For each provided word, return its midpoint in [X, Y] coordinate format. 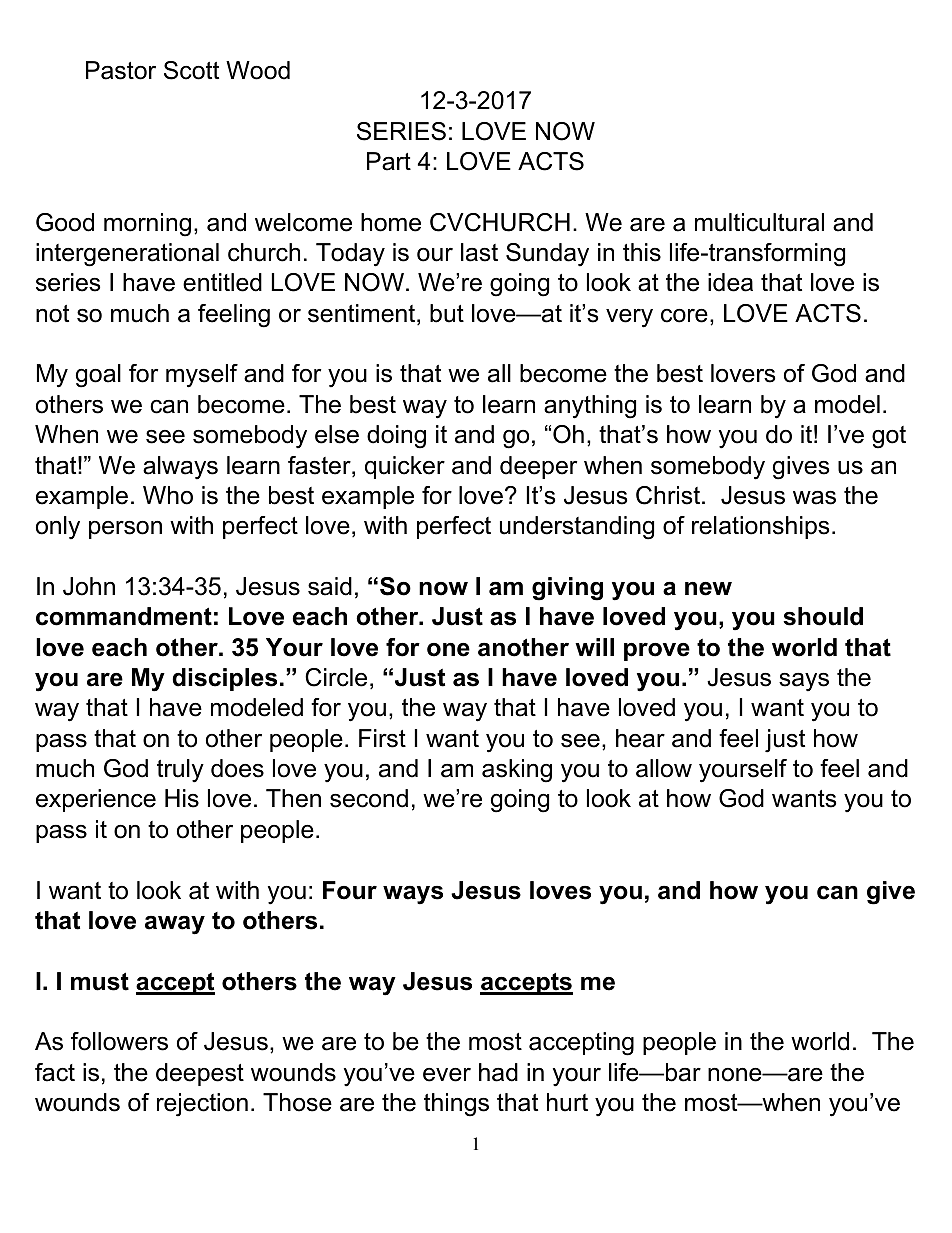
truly [180, 771]
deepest [200, 1074]
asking [517, 771]
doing [396, 437]
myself [202, 376]
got [889, 437]
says [804, 682]
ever [447, 1075]
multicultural [759, 222]
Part [389, 161]
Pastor [121, 70]
